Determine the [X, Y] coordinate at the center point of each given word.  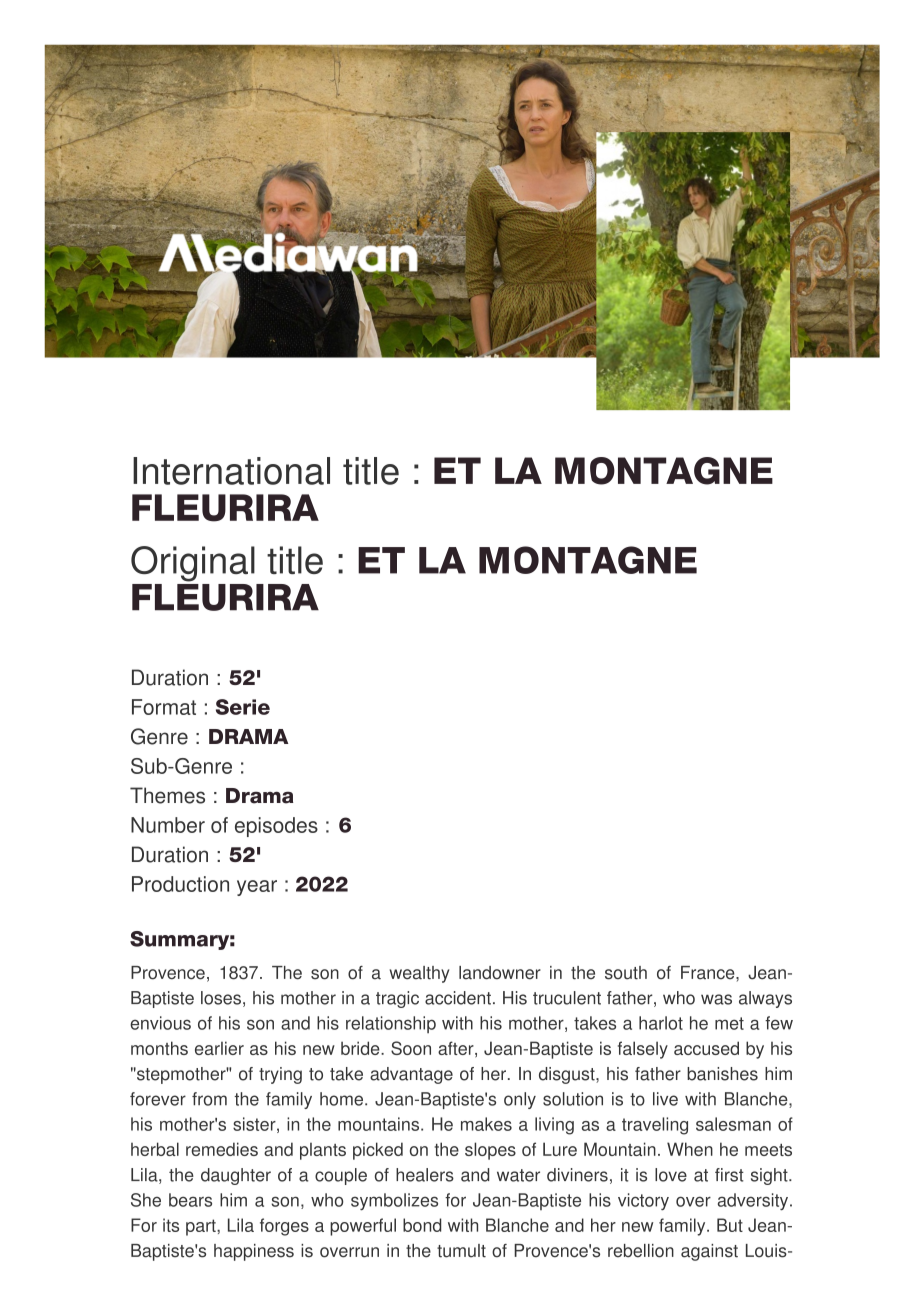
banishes [722, 1074]
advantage [411, 1075]
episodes [276, 827]
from [209, 1099]
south [626, 973]
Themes [167, 795]
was [716, 999]
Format [164, 707]
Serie [243, 707]
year [257, 888]
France [709, 973]
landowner [500, 973]
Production [180, 884]
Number [168, 825]
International [231, 471]
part [202, 1227]
